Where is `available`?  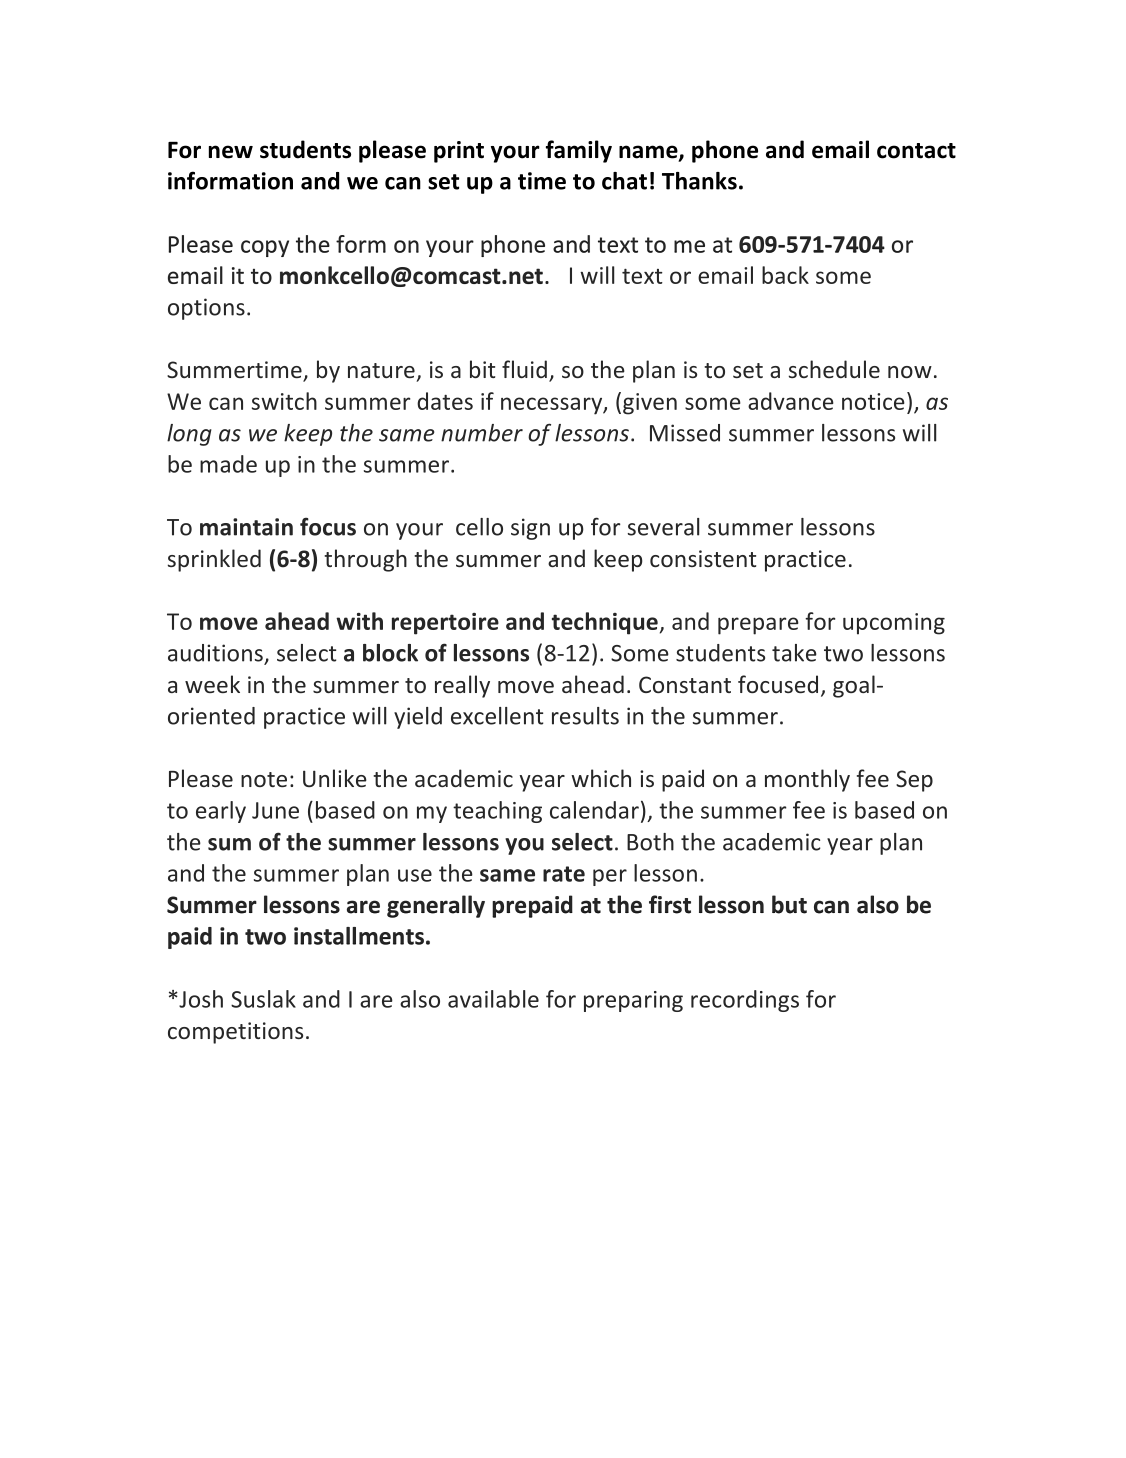
available is located at coordinates (493, 999).
